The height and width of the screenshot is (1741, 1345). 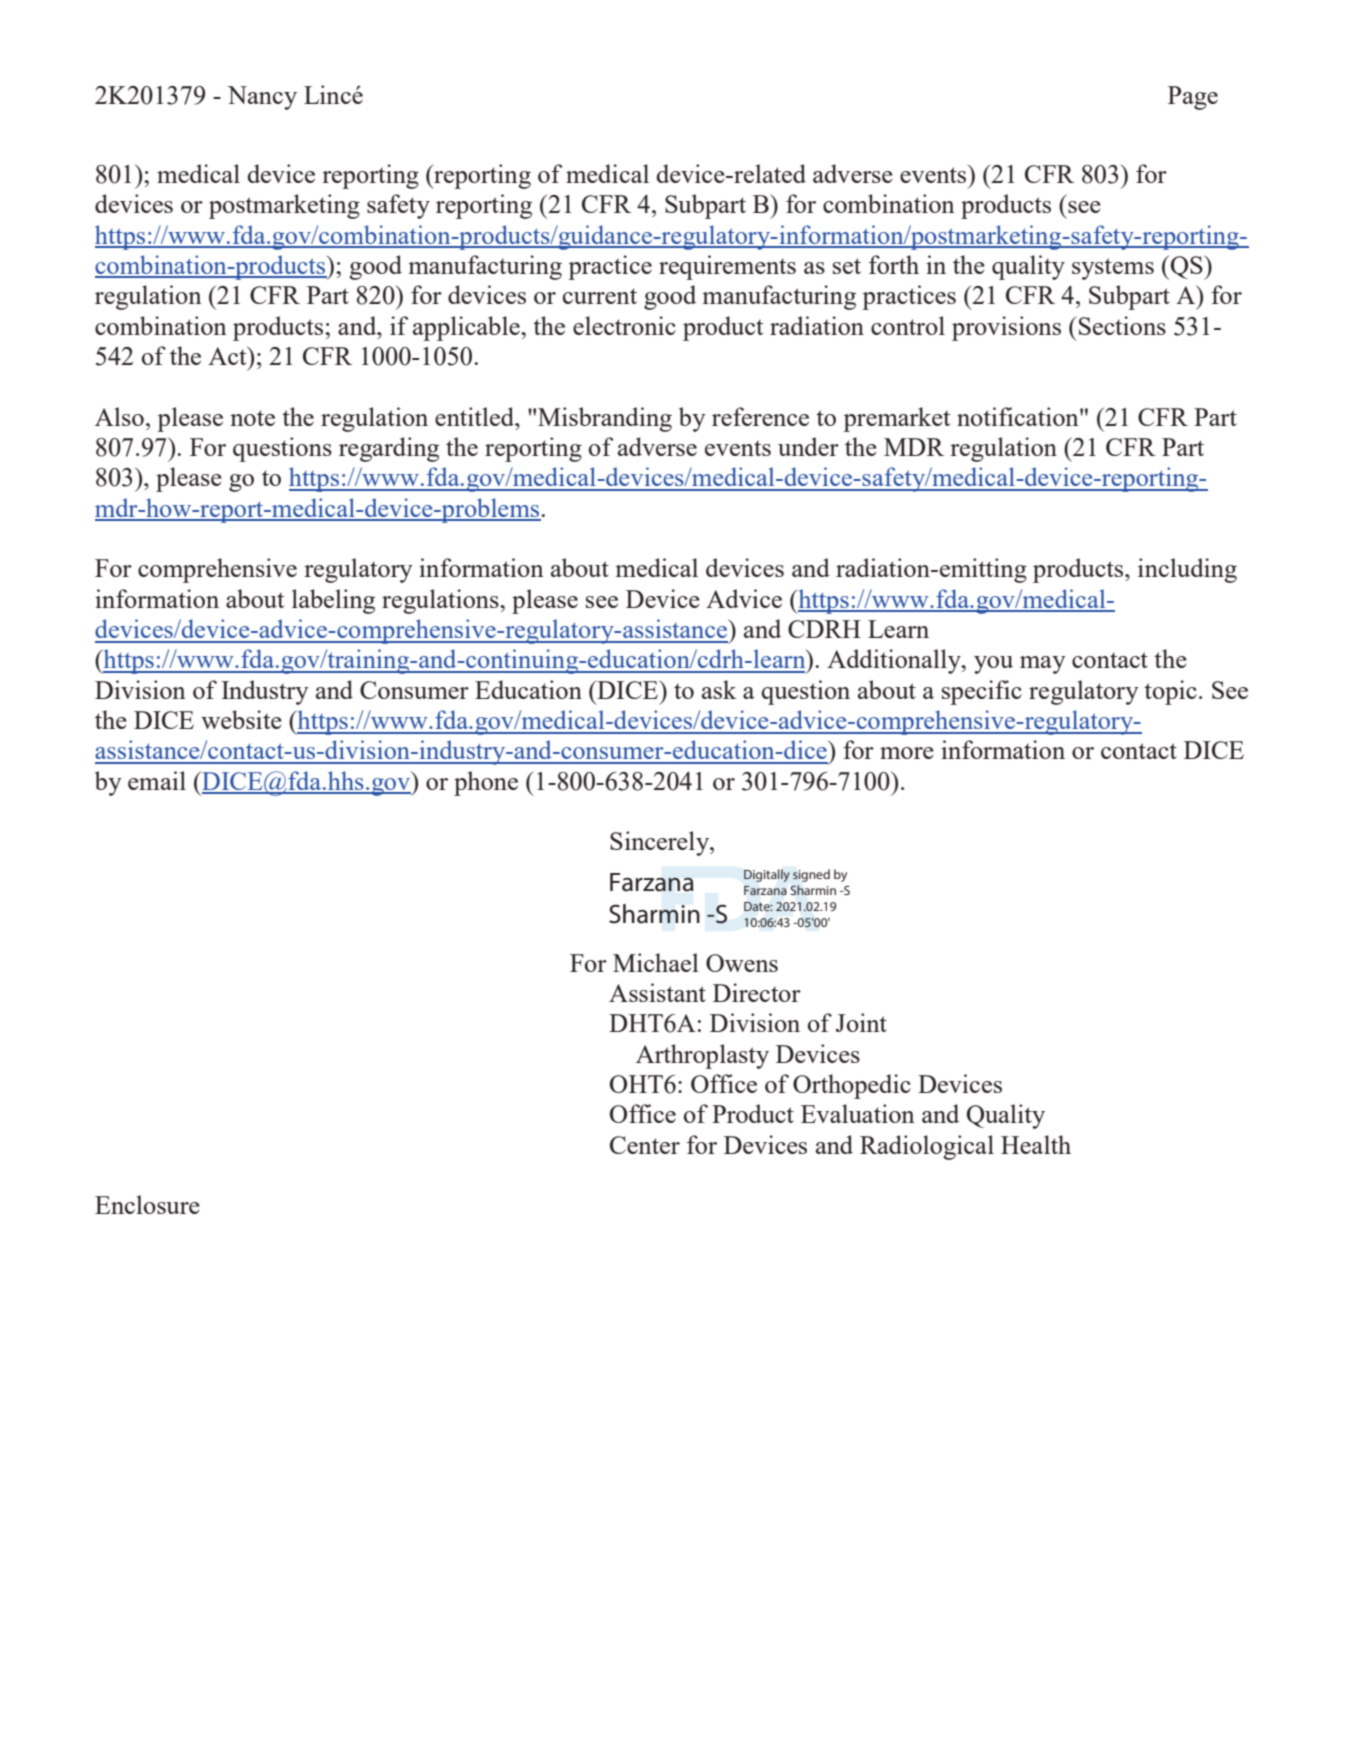 What do you see at coordinates (719, 689) in the screenshot?
I see `ask` at bounding box center [719, 689].
